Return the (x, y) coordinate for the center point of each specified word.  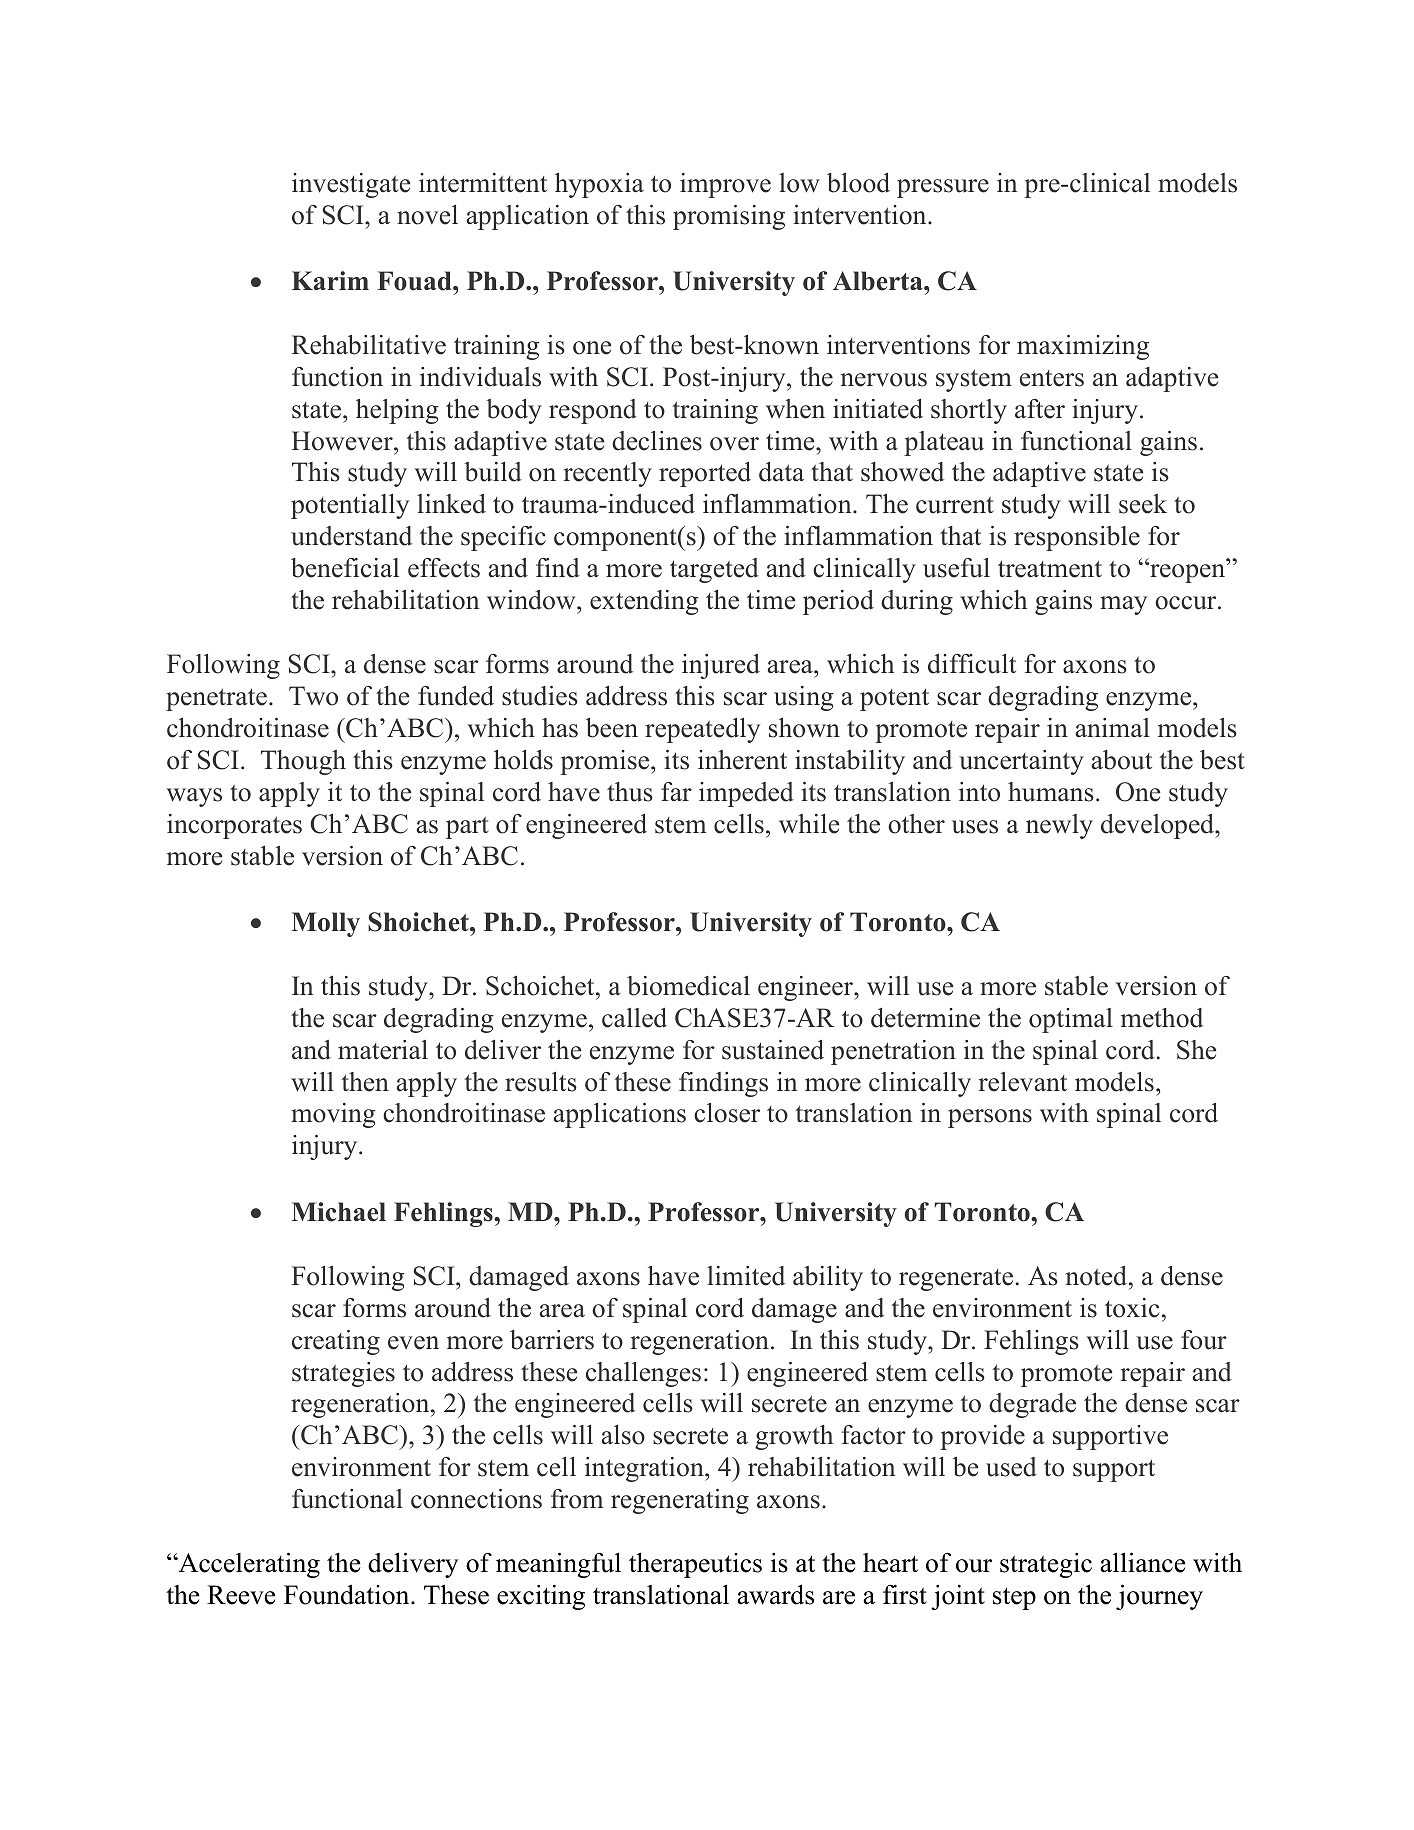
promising (729, 217)
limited (746, 1276)
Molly (326, 924)
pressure (943, 188)
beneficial (345, 568)
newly (1059, 826)
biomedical (688, 986)
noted (1098, 1276)
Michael (339, 1212)
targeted (714, 570)
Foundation (348, 1594)
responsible (1077, 538)
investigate (351, 185)
